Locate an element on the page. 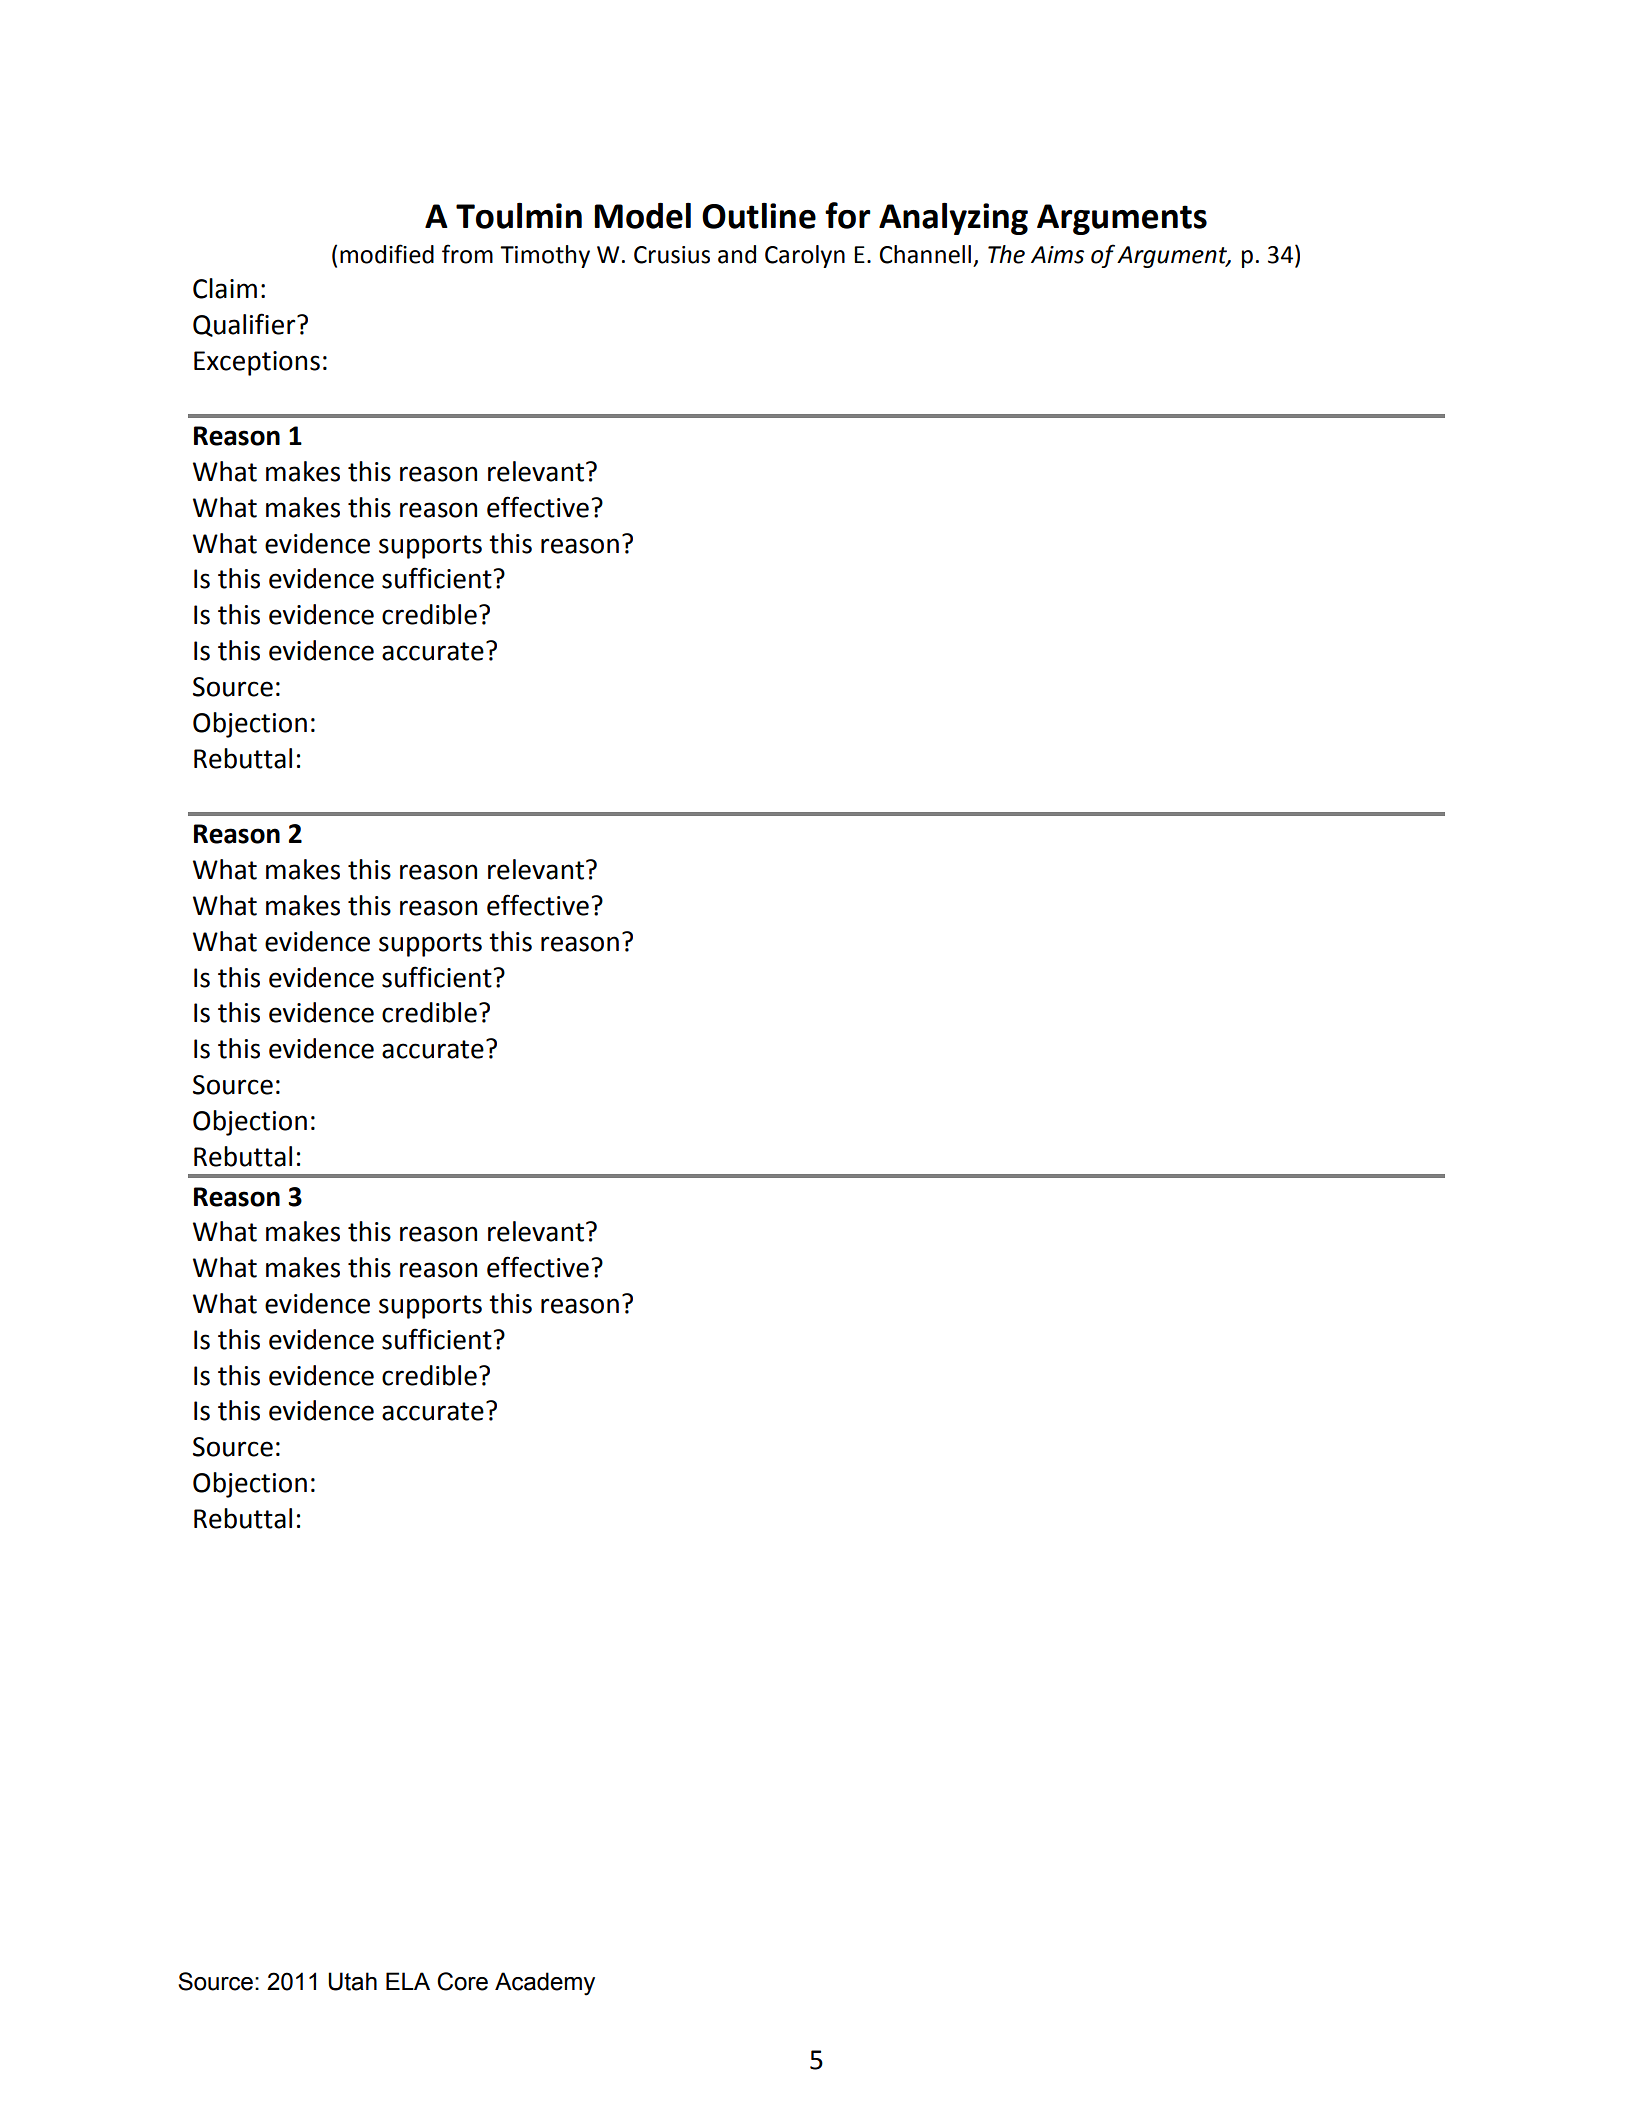 This document has height=2113, width=1633. Qualifier is located at coordinates (245, 325).
